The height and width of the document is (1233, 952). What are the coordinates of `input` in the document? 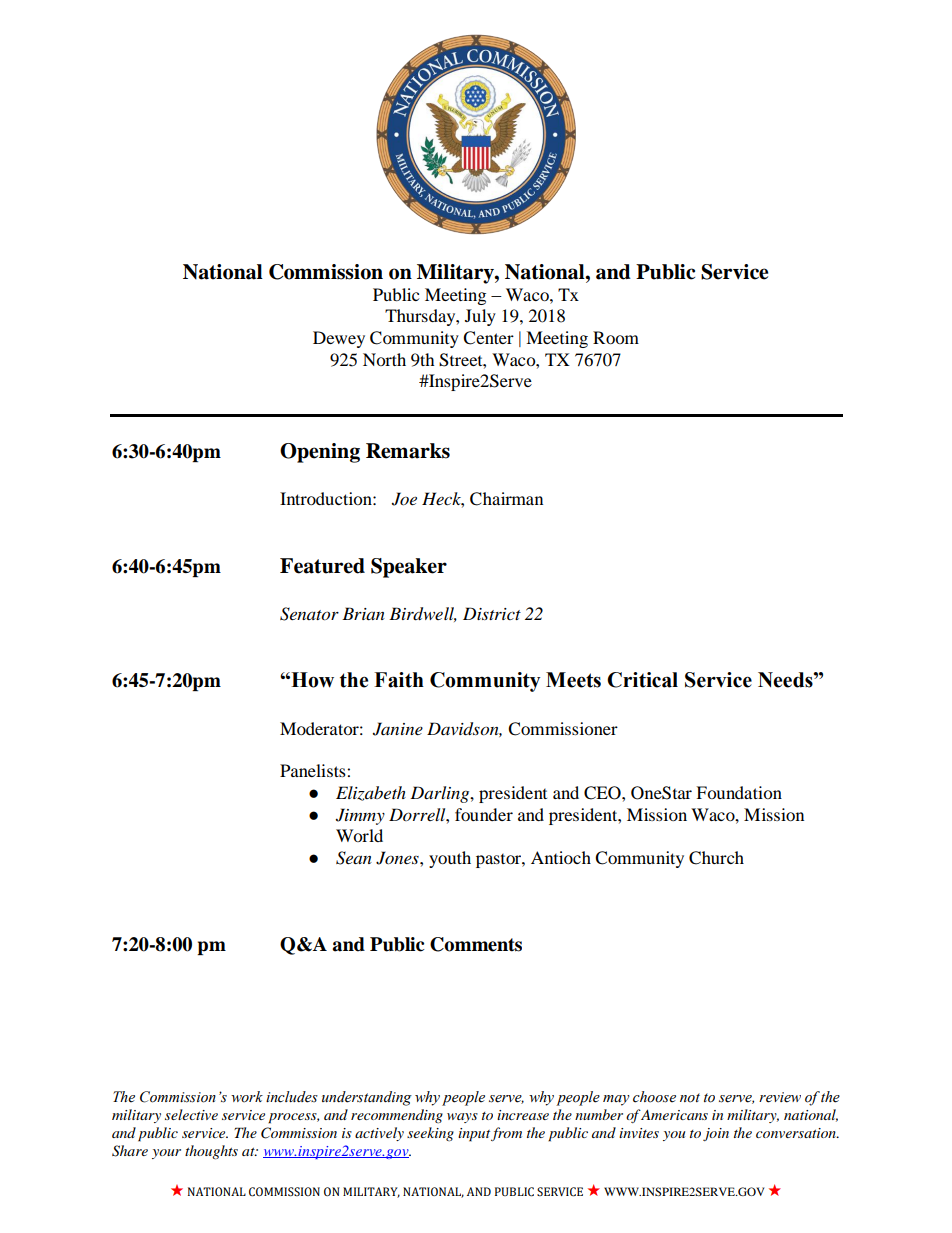 It's located at (474, 1135).
